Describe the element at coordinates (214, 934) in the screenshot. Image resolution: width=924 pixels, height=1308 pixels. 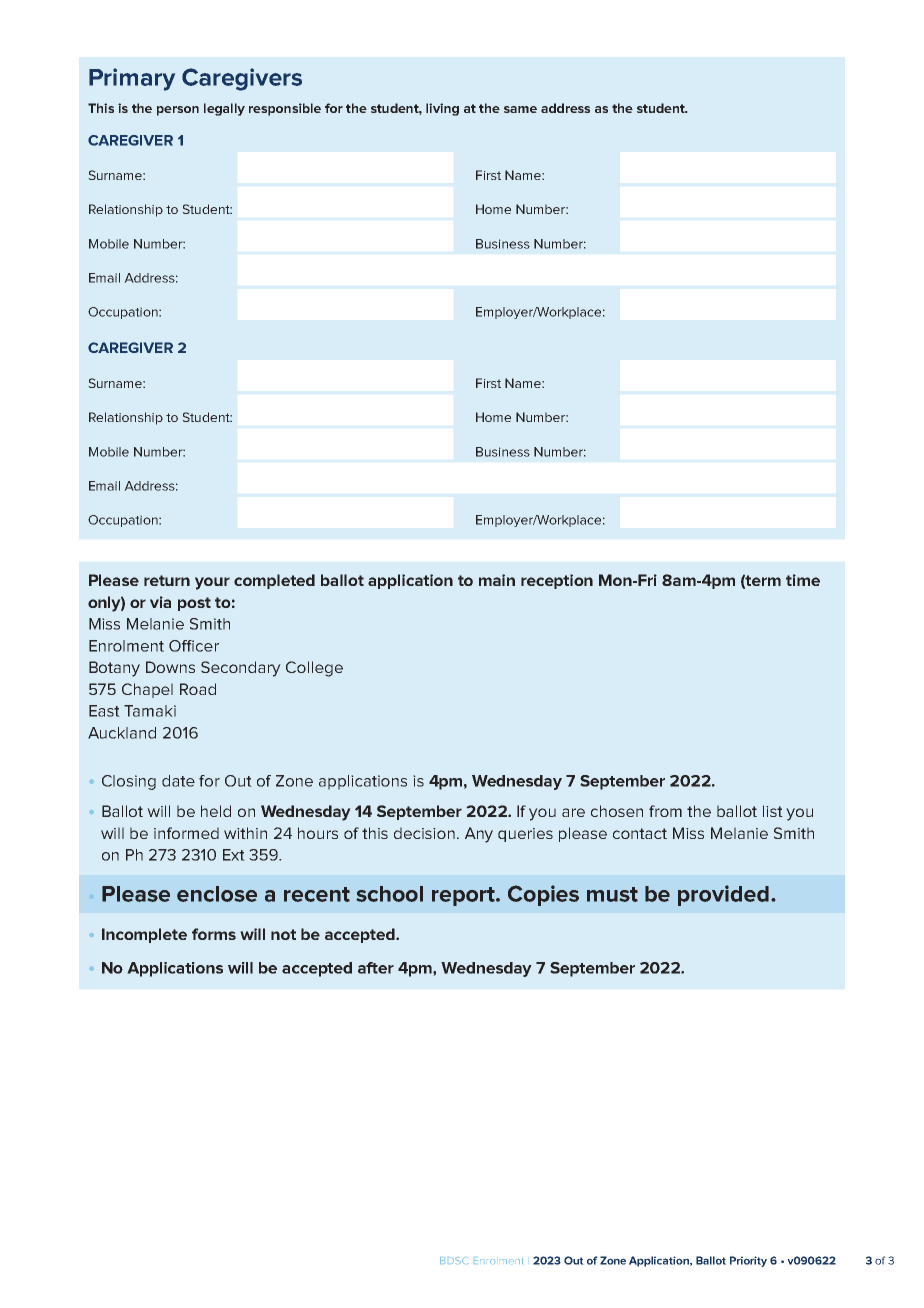
I see `forms` at that location.
